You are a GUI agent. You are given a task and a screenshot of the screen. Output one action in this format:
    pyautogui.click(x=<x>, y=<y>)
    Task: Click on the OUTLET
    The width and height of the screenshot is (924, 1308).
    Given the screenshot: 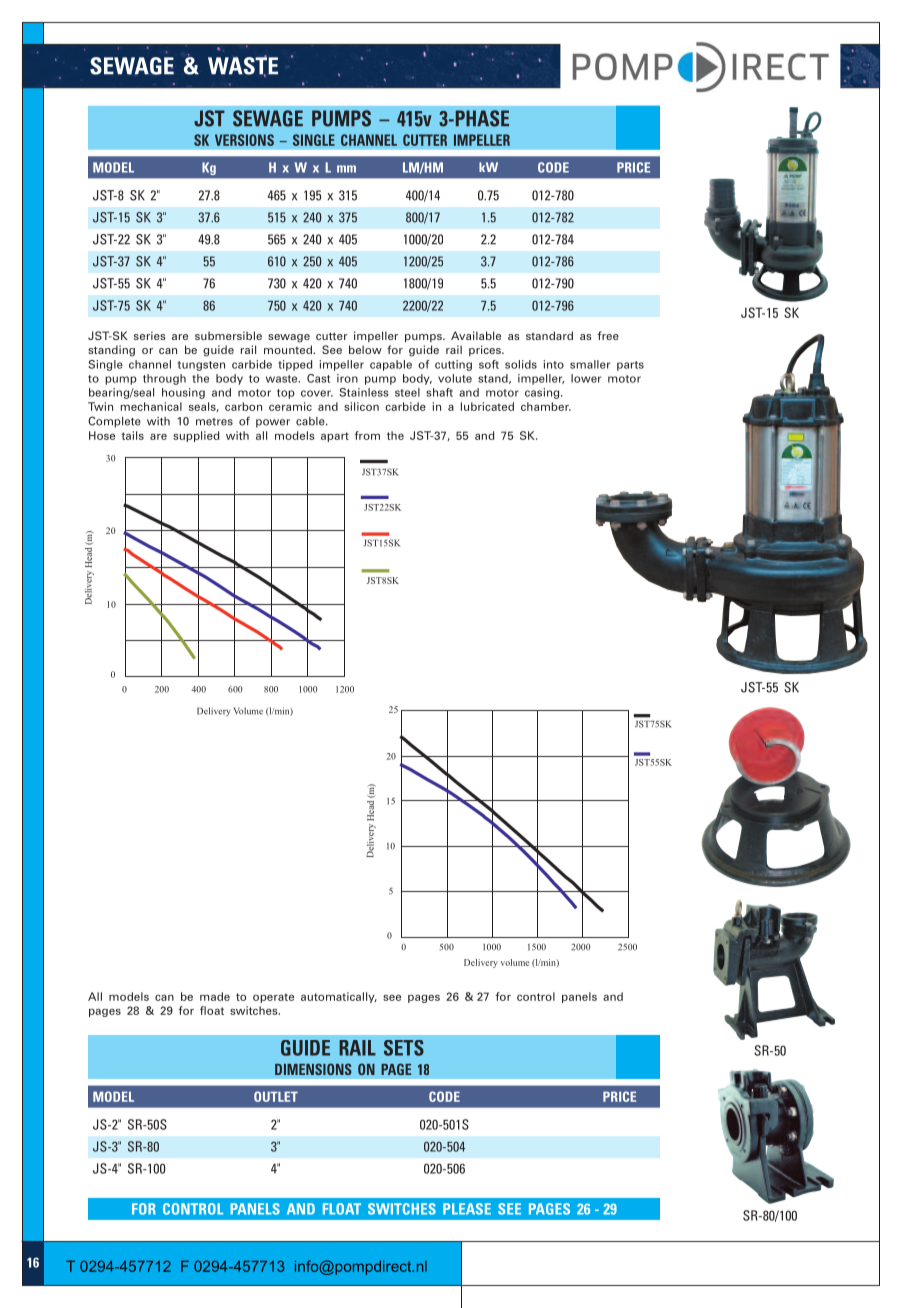 What is the action you would take?
    pyautogui.click(x=276, y=1096)
